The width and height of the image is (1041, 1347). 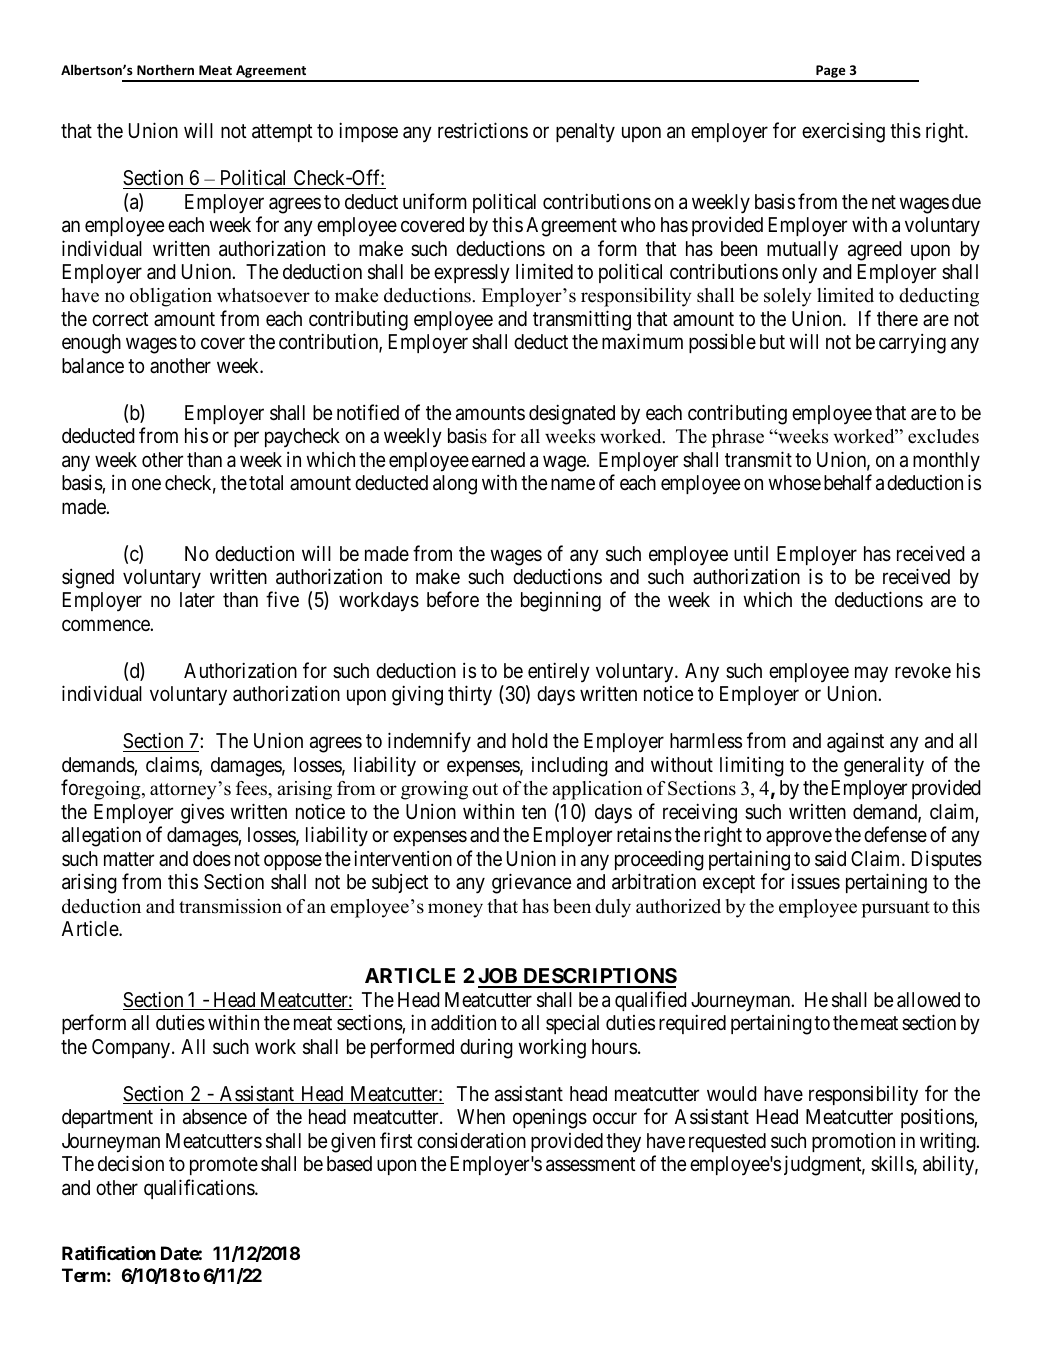 I want to click on later, so click(x=197, y=600).
